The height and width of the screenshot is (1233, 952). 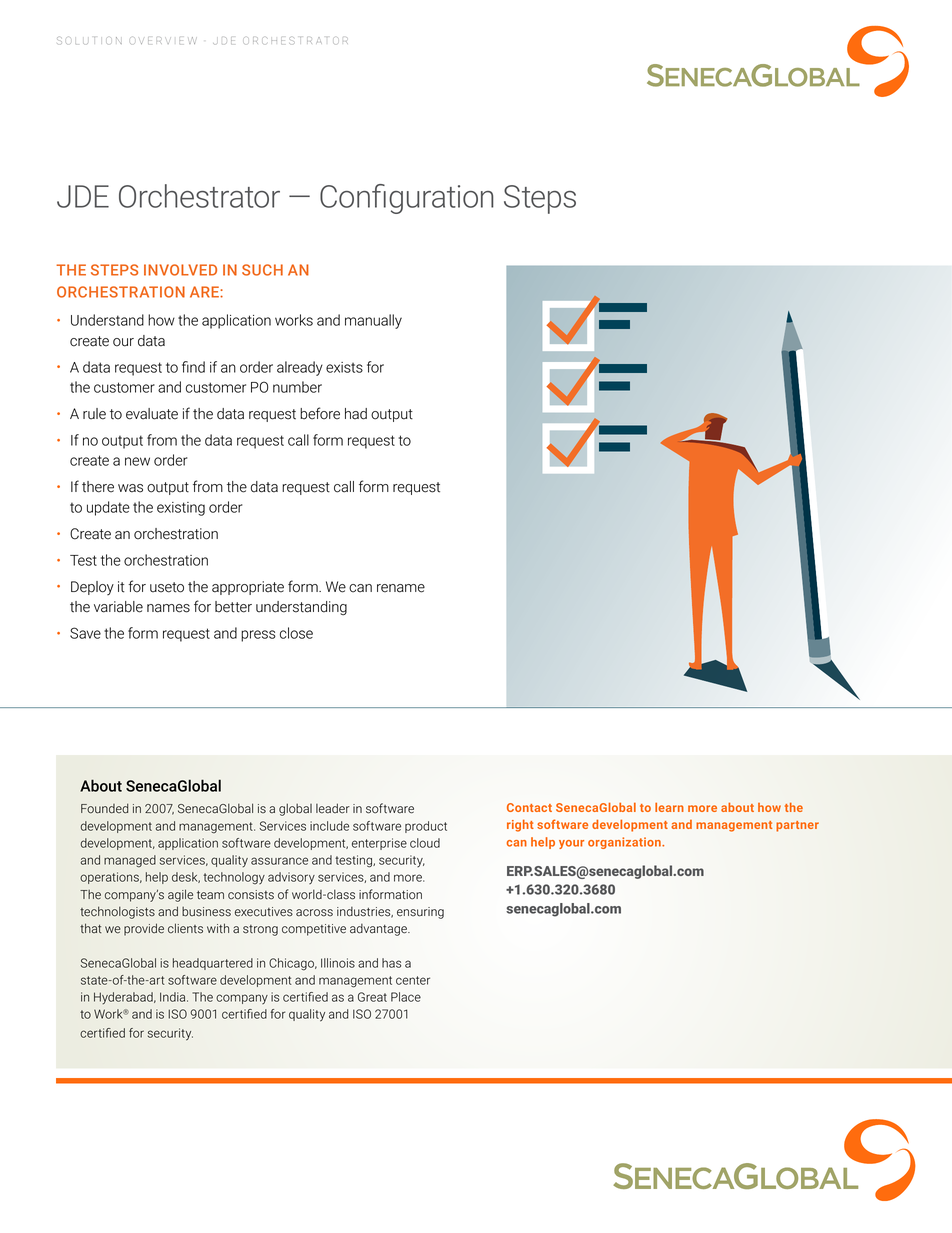 What do you see at coordinates (413, 980) in the screenshot?
I see `center` at bounding box center [413, 980].
